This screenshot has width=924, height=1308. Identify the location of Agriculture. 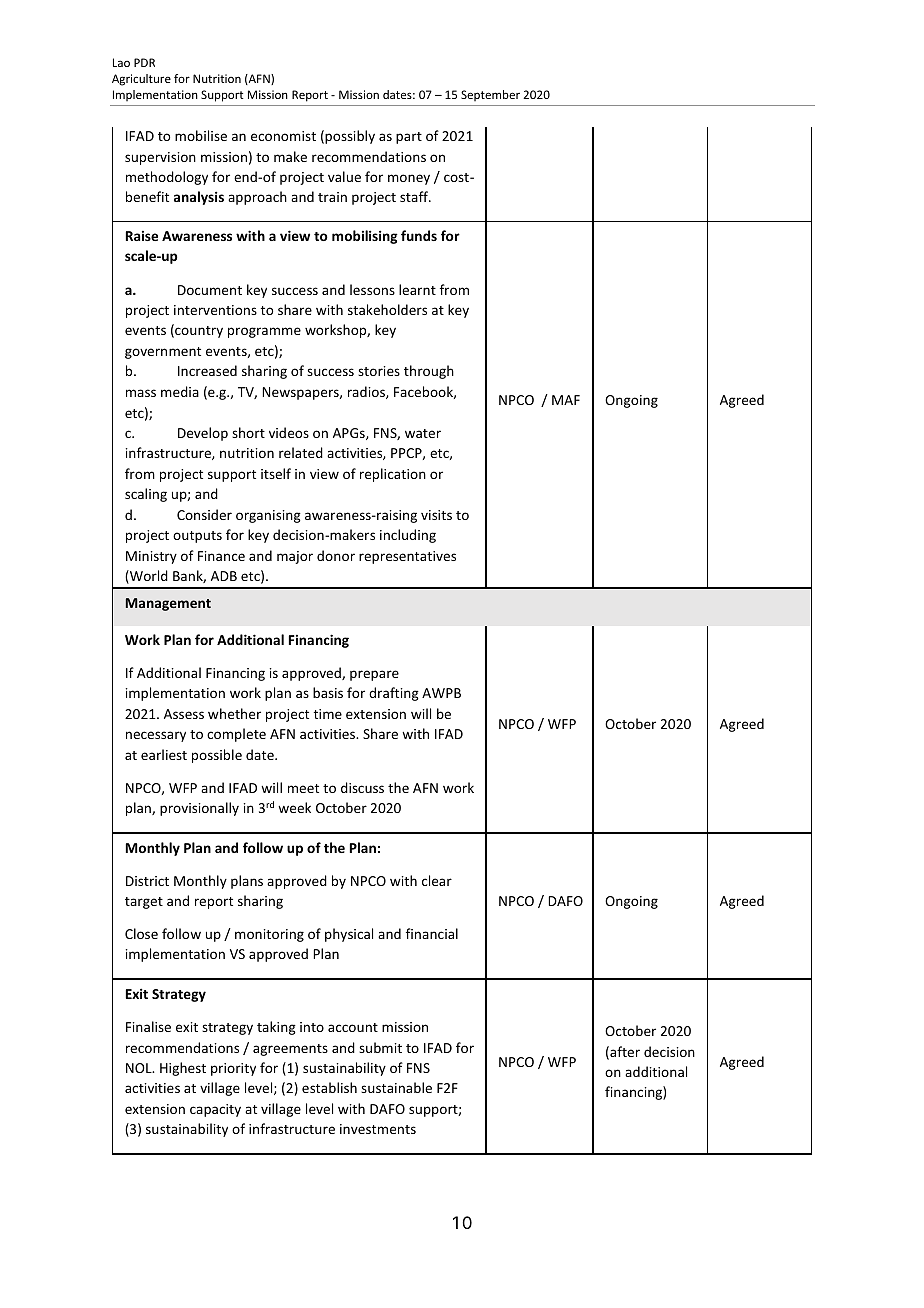
(141, 80).
